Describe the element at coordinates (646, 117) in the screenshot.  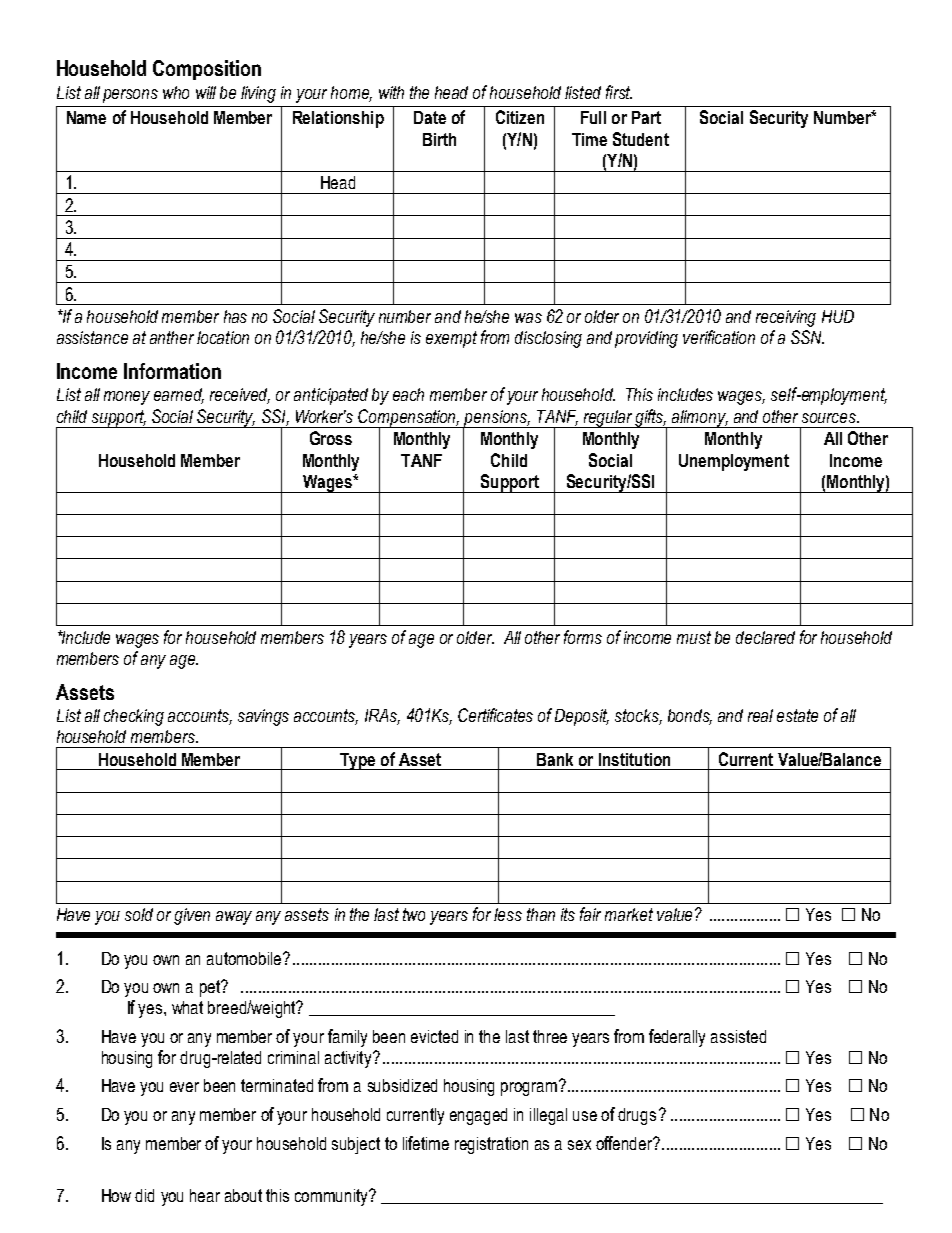
I see `Part` at that location.
